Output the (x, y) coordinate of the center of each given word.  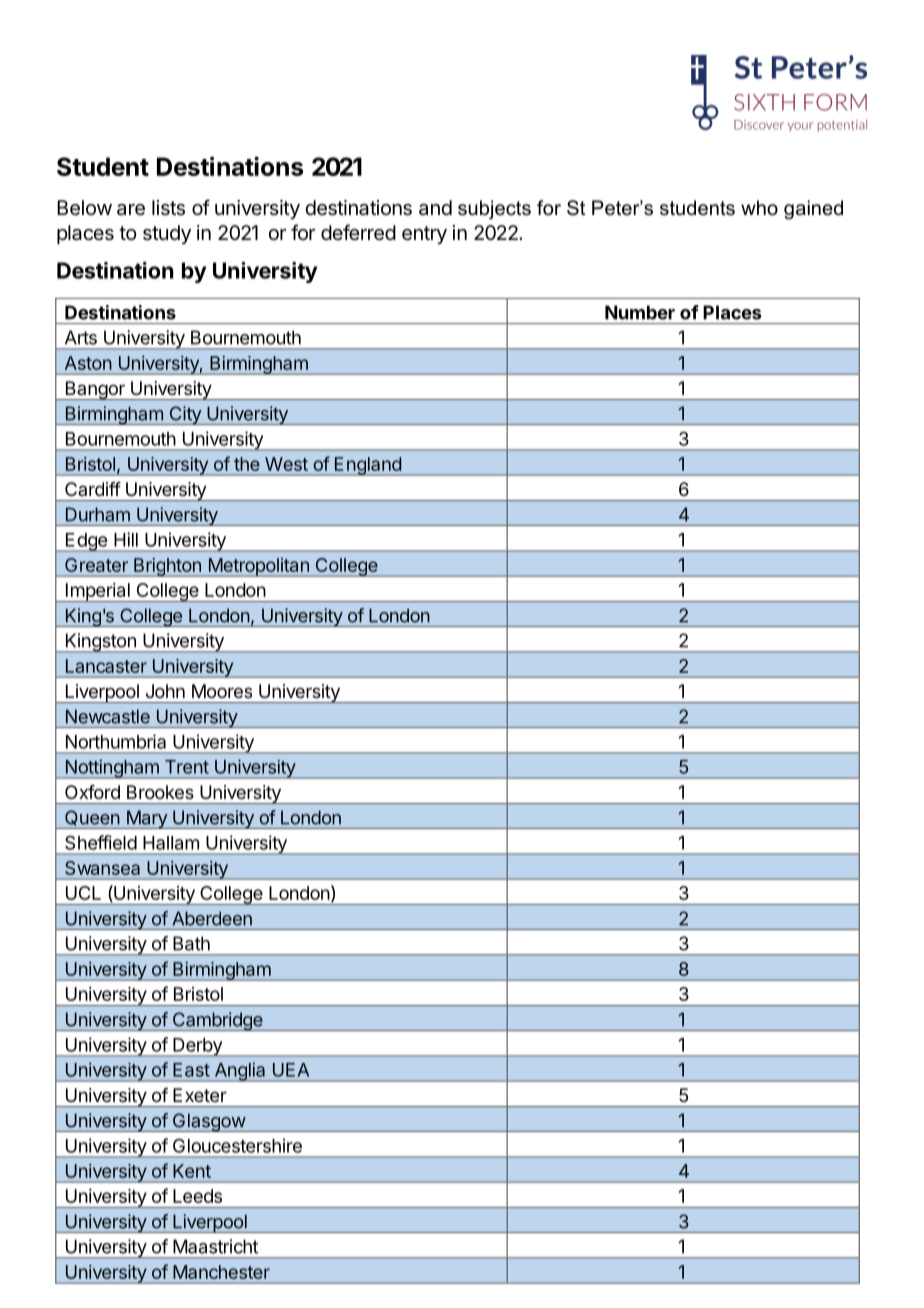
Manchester (221, 1272)
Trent (187, 767)
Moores (222, 691)
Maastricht (215, 1246)
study (167, 234)
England (368, 466)
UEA (291, 1070)
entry (424, 235)
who (759, 208)
